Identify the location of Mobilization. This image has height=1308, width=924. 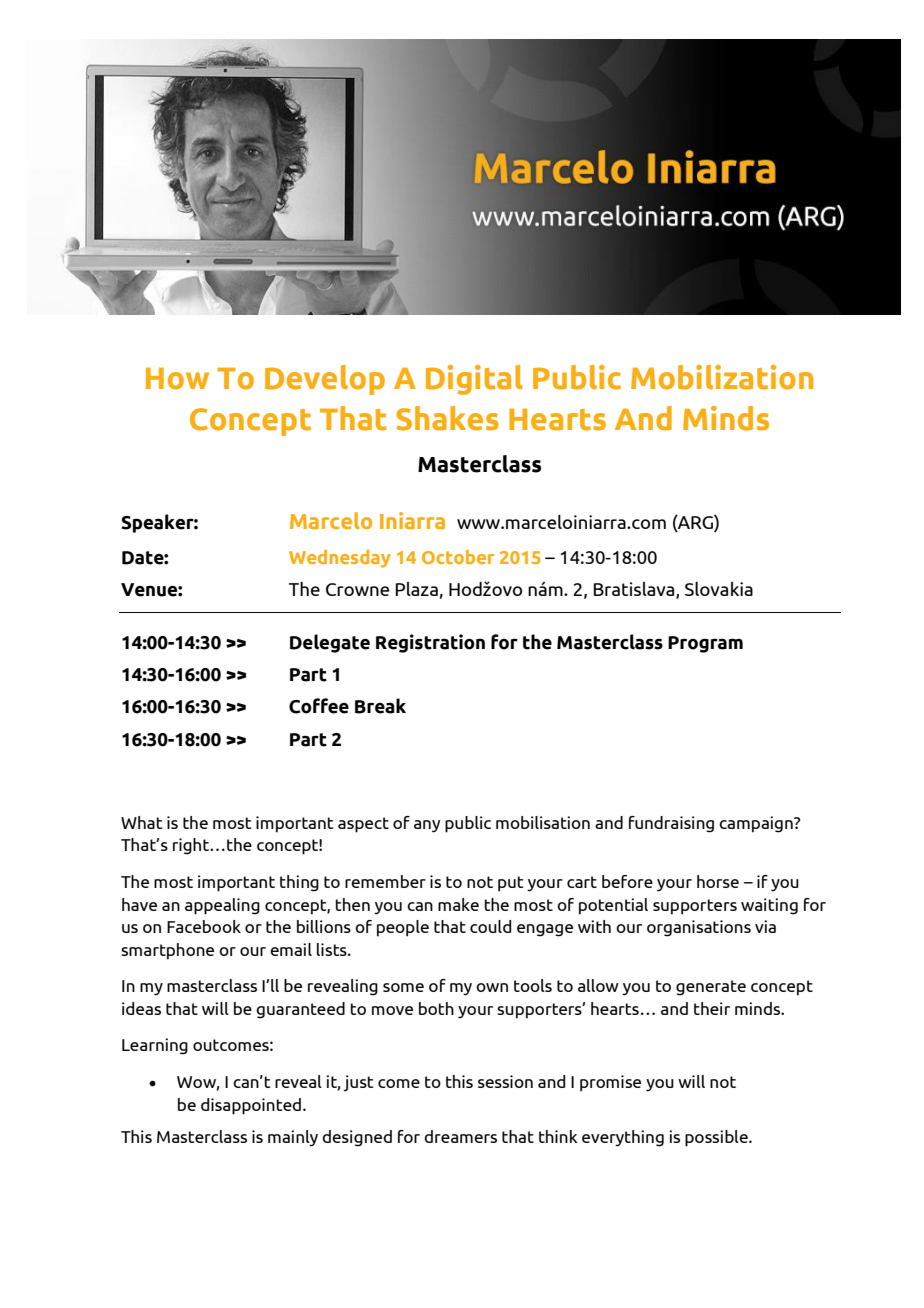
(722, 377).
